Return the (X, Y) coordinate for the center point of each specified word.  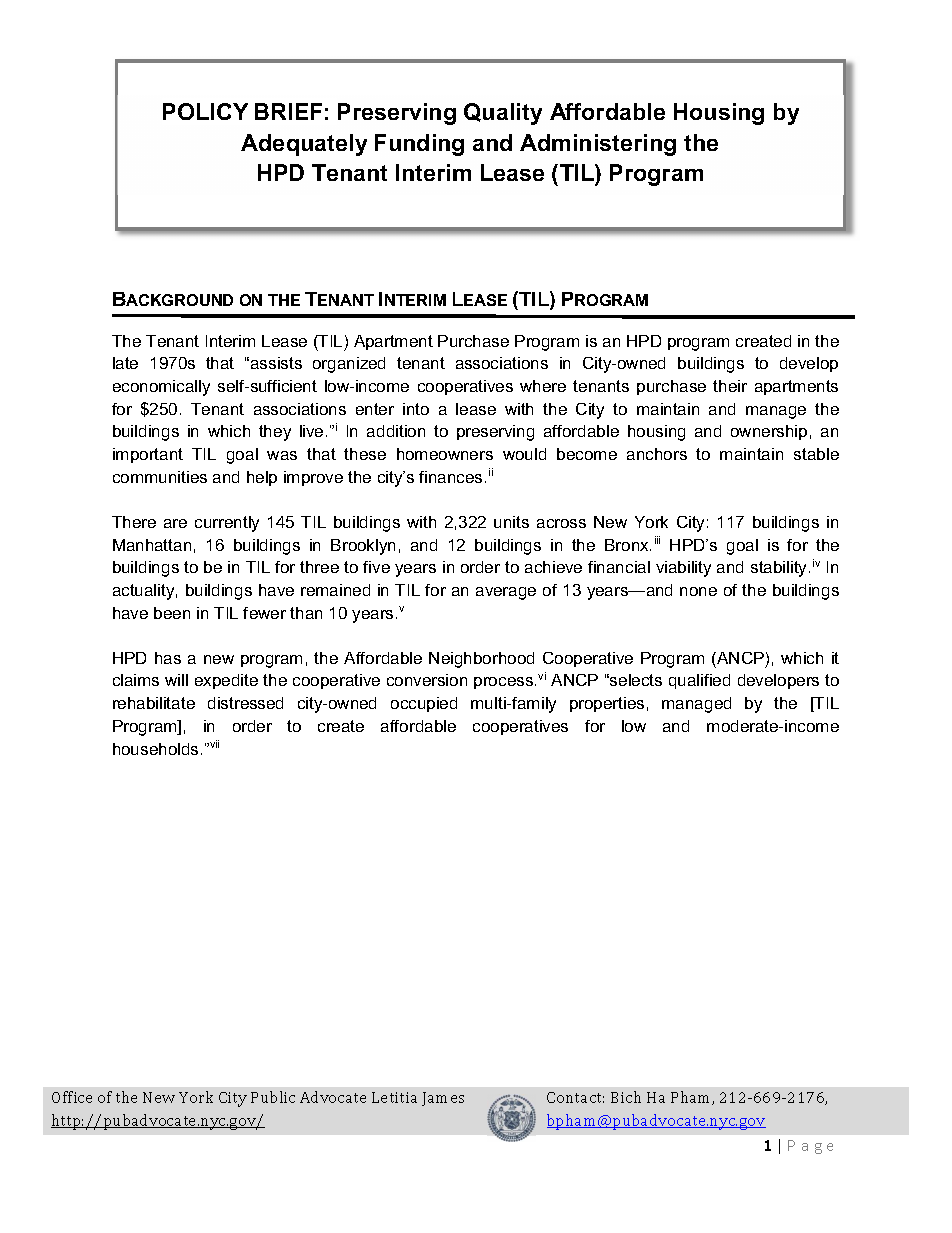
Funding (419, 145)
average (506, 593)
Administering (598, 145)
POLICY (205, 111)
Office (72, 1097)
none (698, 591)
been (172, 613)
